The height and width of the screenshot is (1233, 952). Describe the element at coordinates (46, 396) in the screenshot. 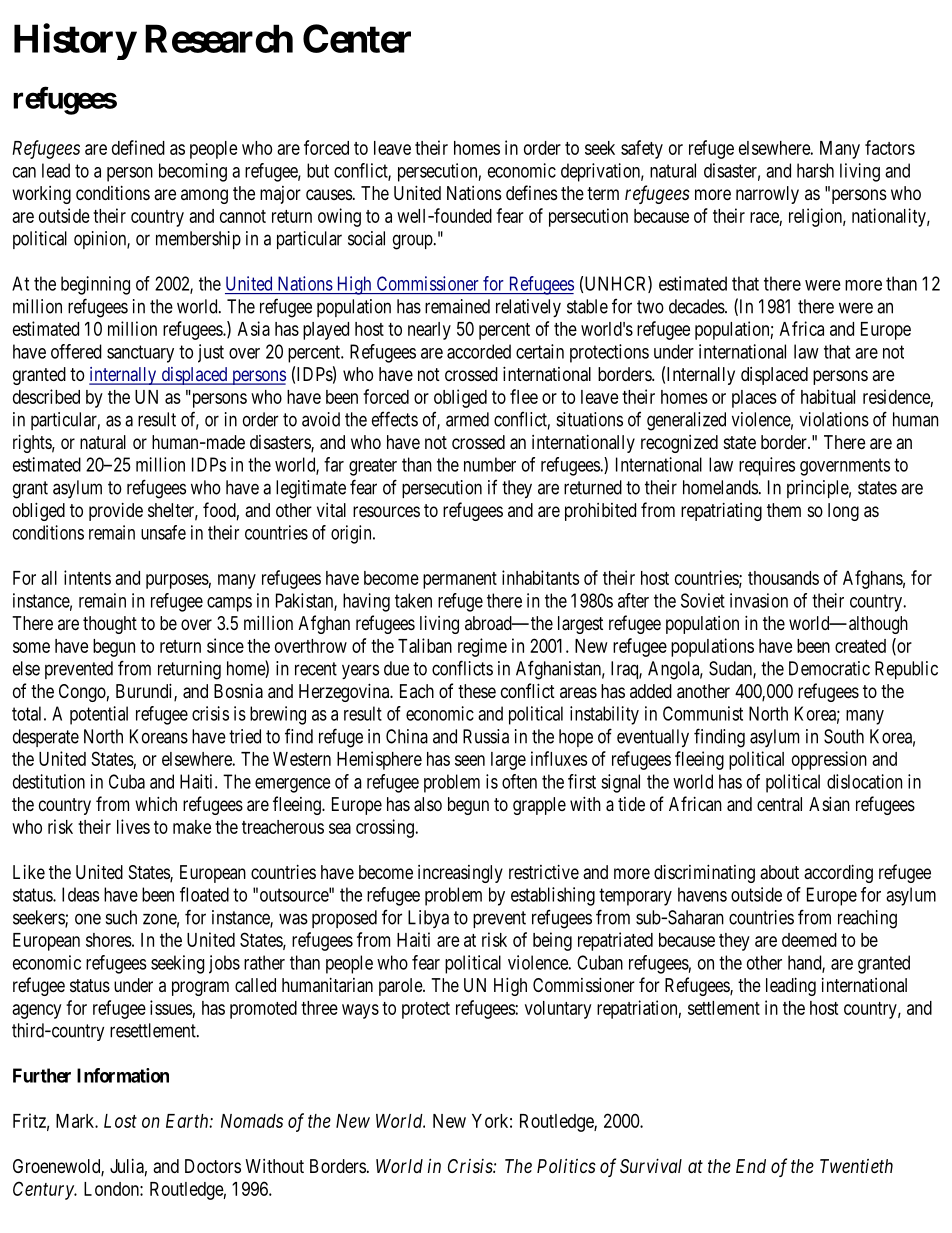

I see `described` at that location.
